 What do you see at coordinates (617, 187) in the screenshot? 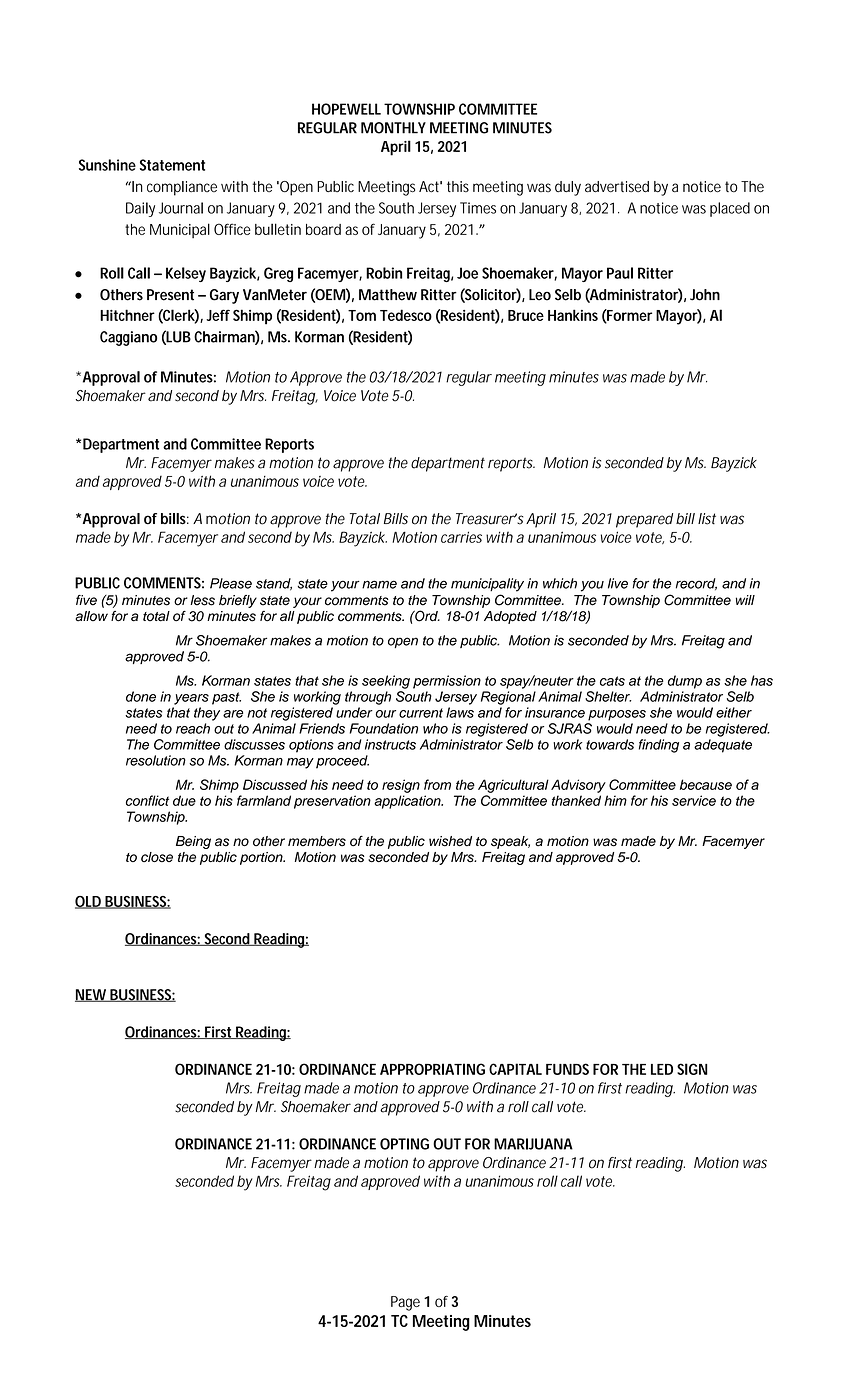
I see `advertised` at bounding box center [617, 187].
